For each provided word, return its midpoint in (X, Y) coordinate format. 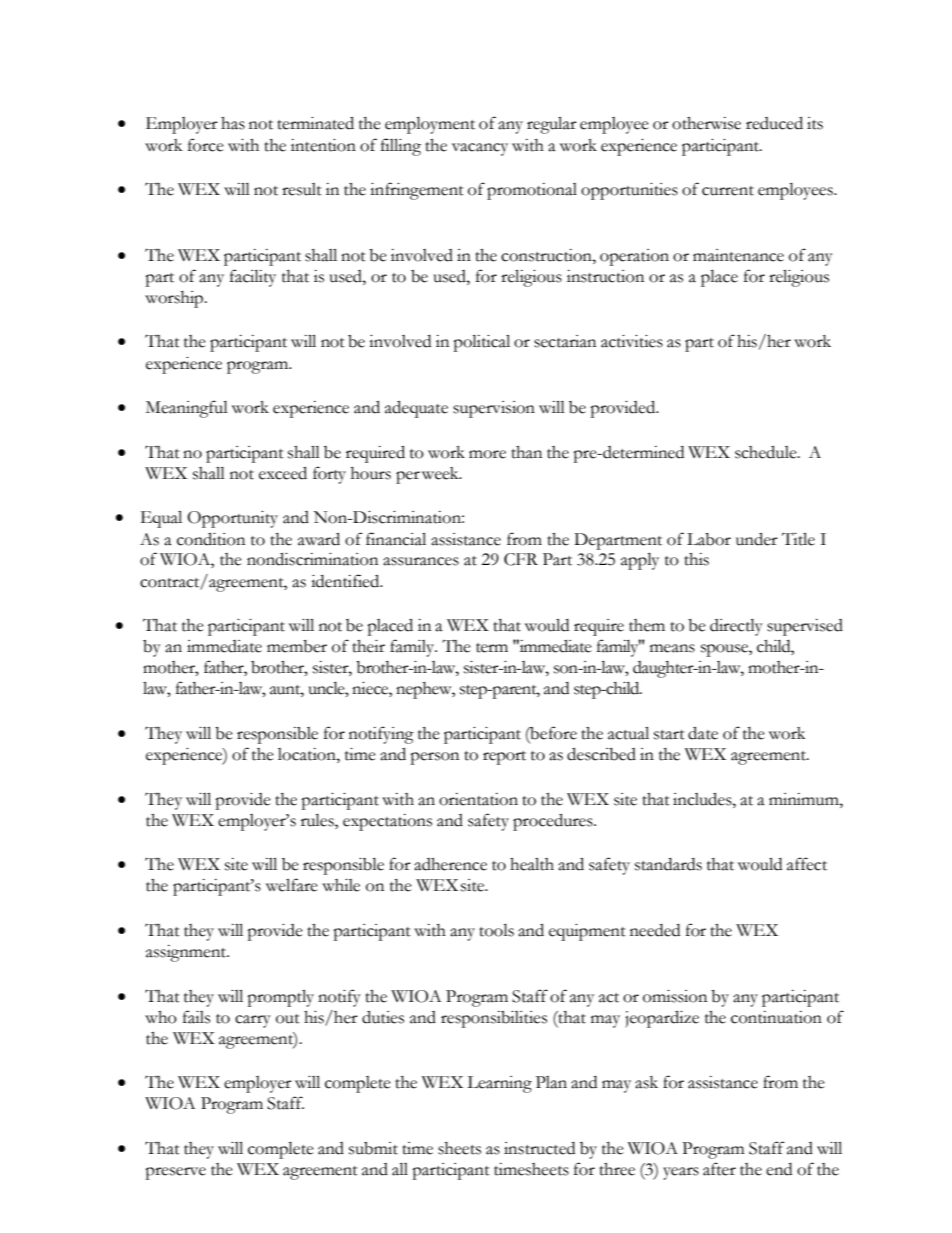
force (206, 145)
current (728, 191)
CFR (521, 559)
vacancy (480, 149)
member (297, 646)
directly (736, 627)
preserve (175, 1173)
